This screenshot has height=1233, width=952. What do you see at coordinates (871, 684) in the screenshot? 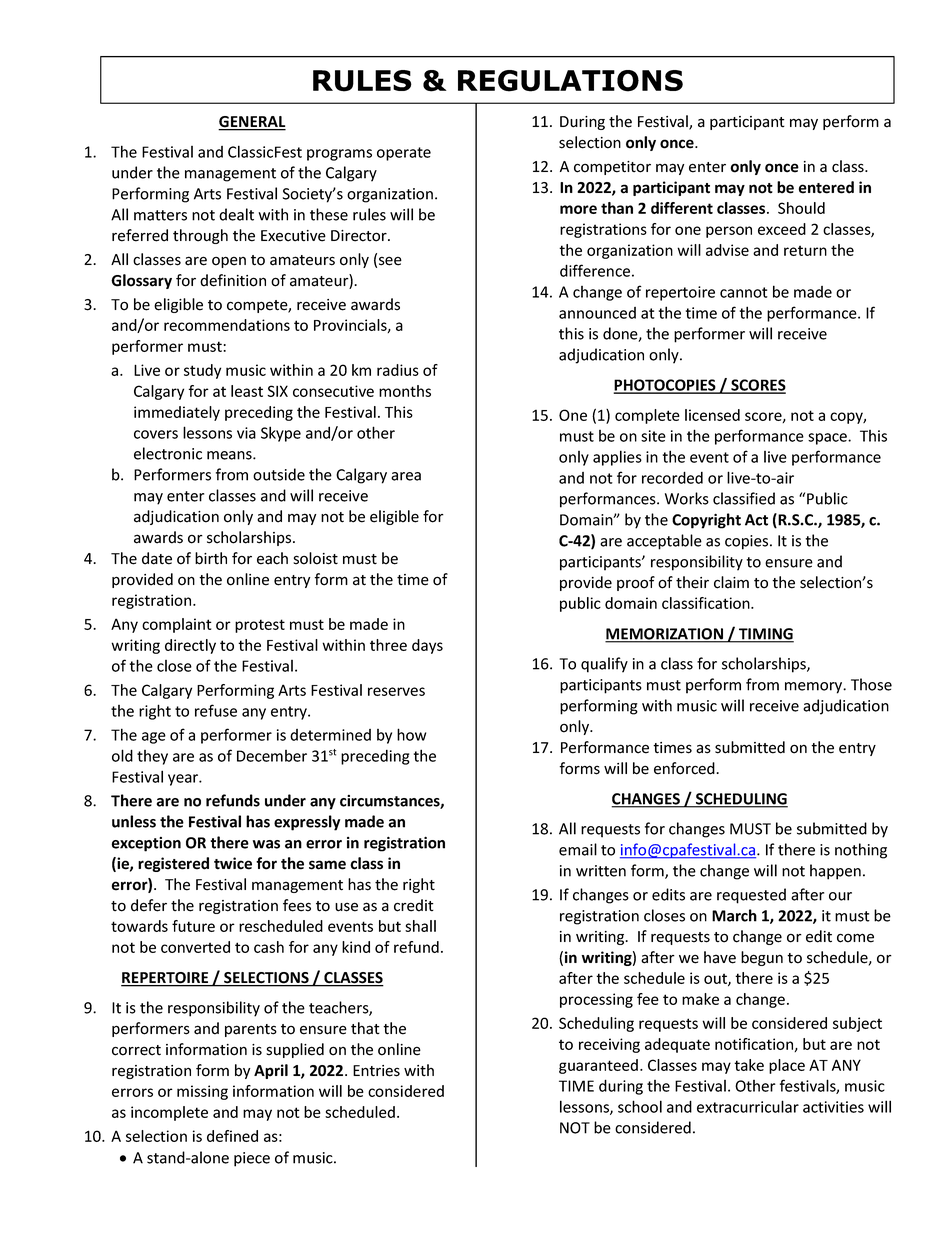
I see `Those` at bounding box center [871, 684].
